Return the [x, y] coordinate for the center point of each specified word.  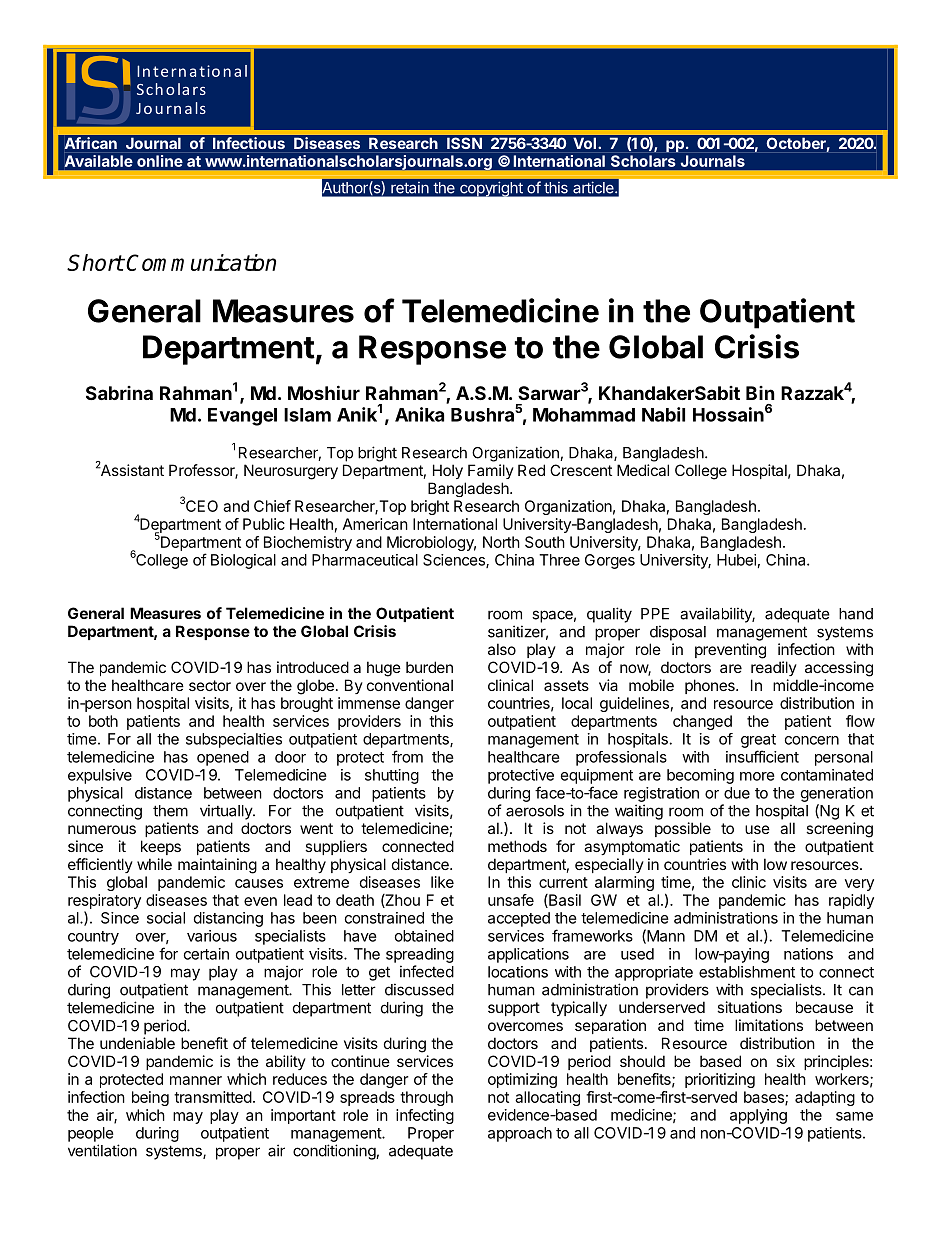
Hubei [736, 560]
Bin [760, 393]
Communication [201, 262]
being [150, 1098]
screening [839, 830]
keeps [161, 847]
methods [517, 846]
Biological [243, 561]
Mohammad [584, 415]
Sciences [455, 561]
